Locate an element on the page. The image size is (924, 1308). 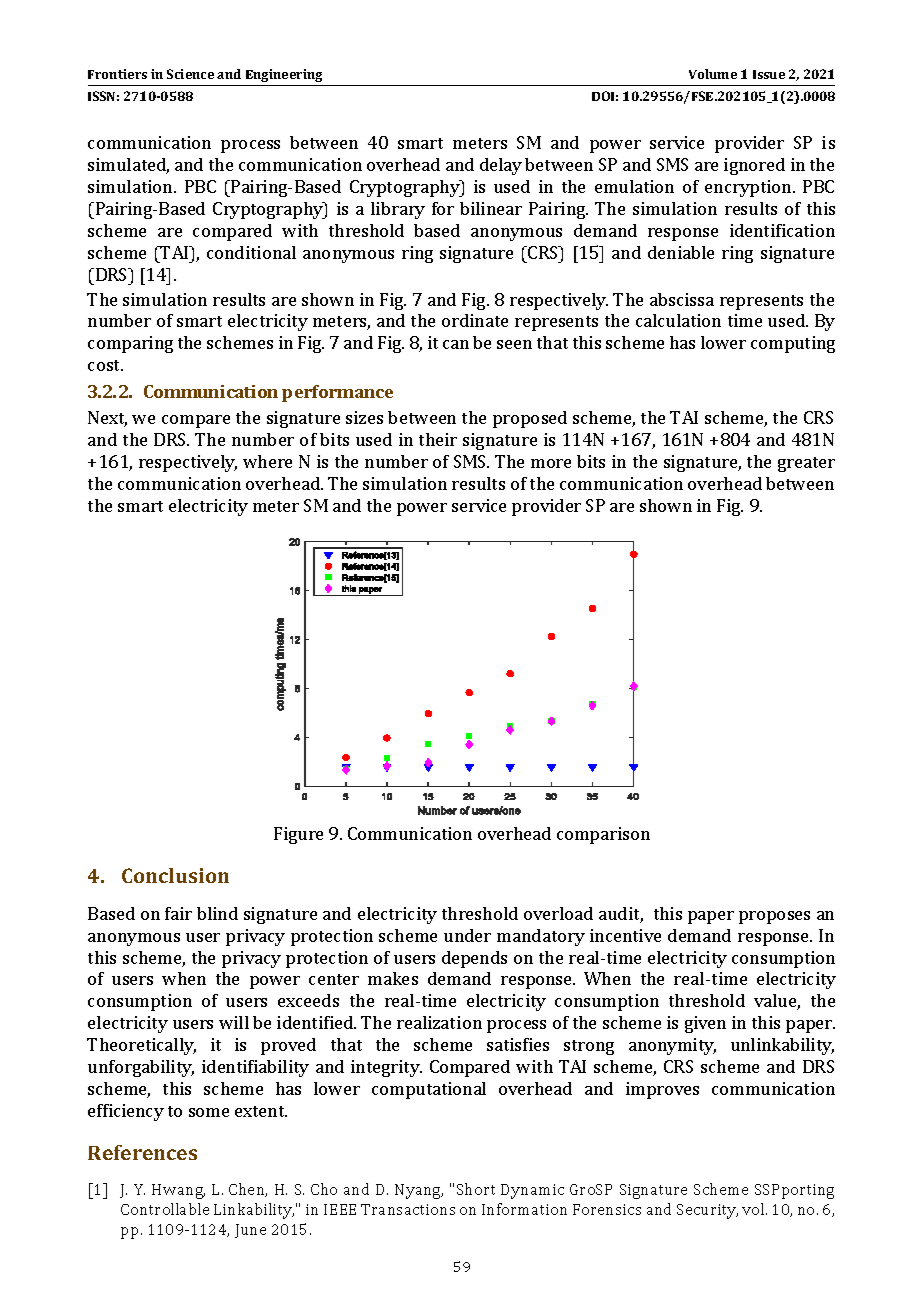
their is located at coordinates (438, 439).
